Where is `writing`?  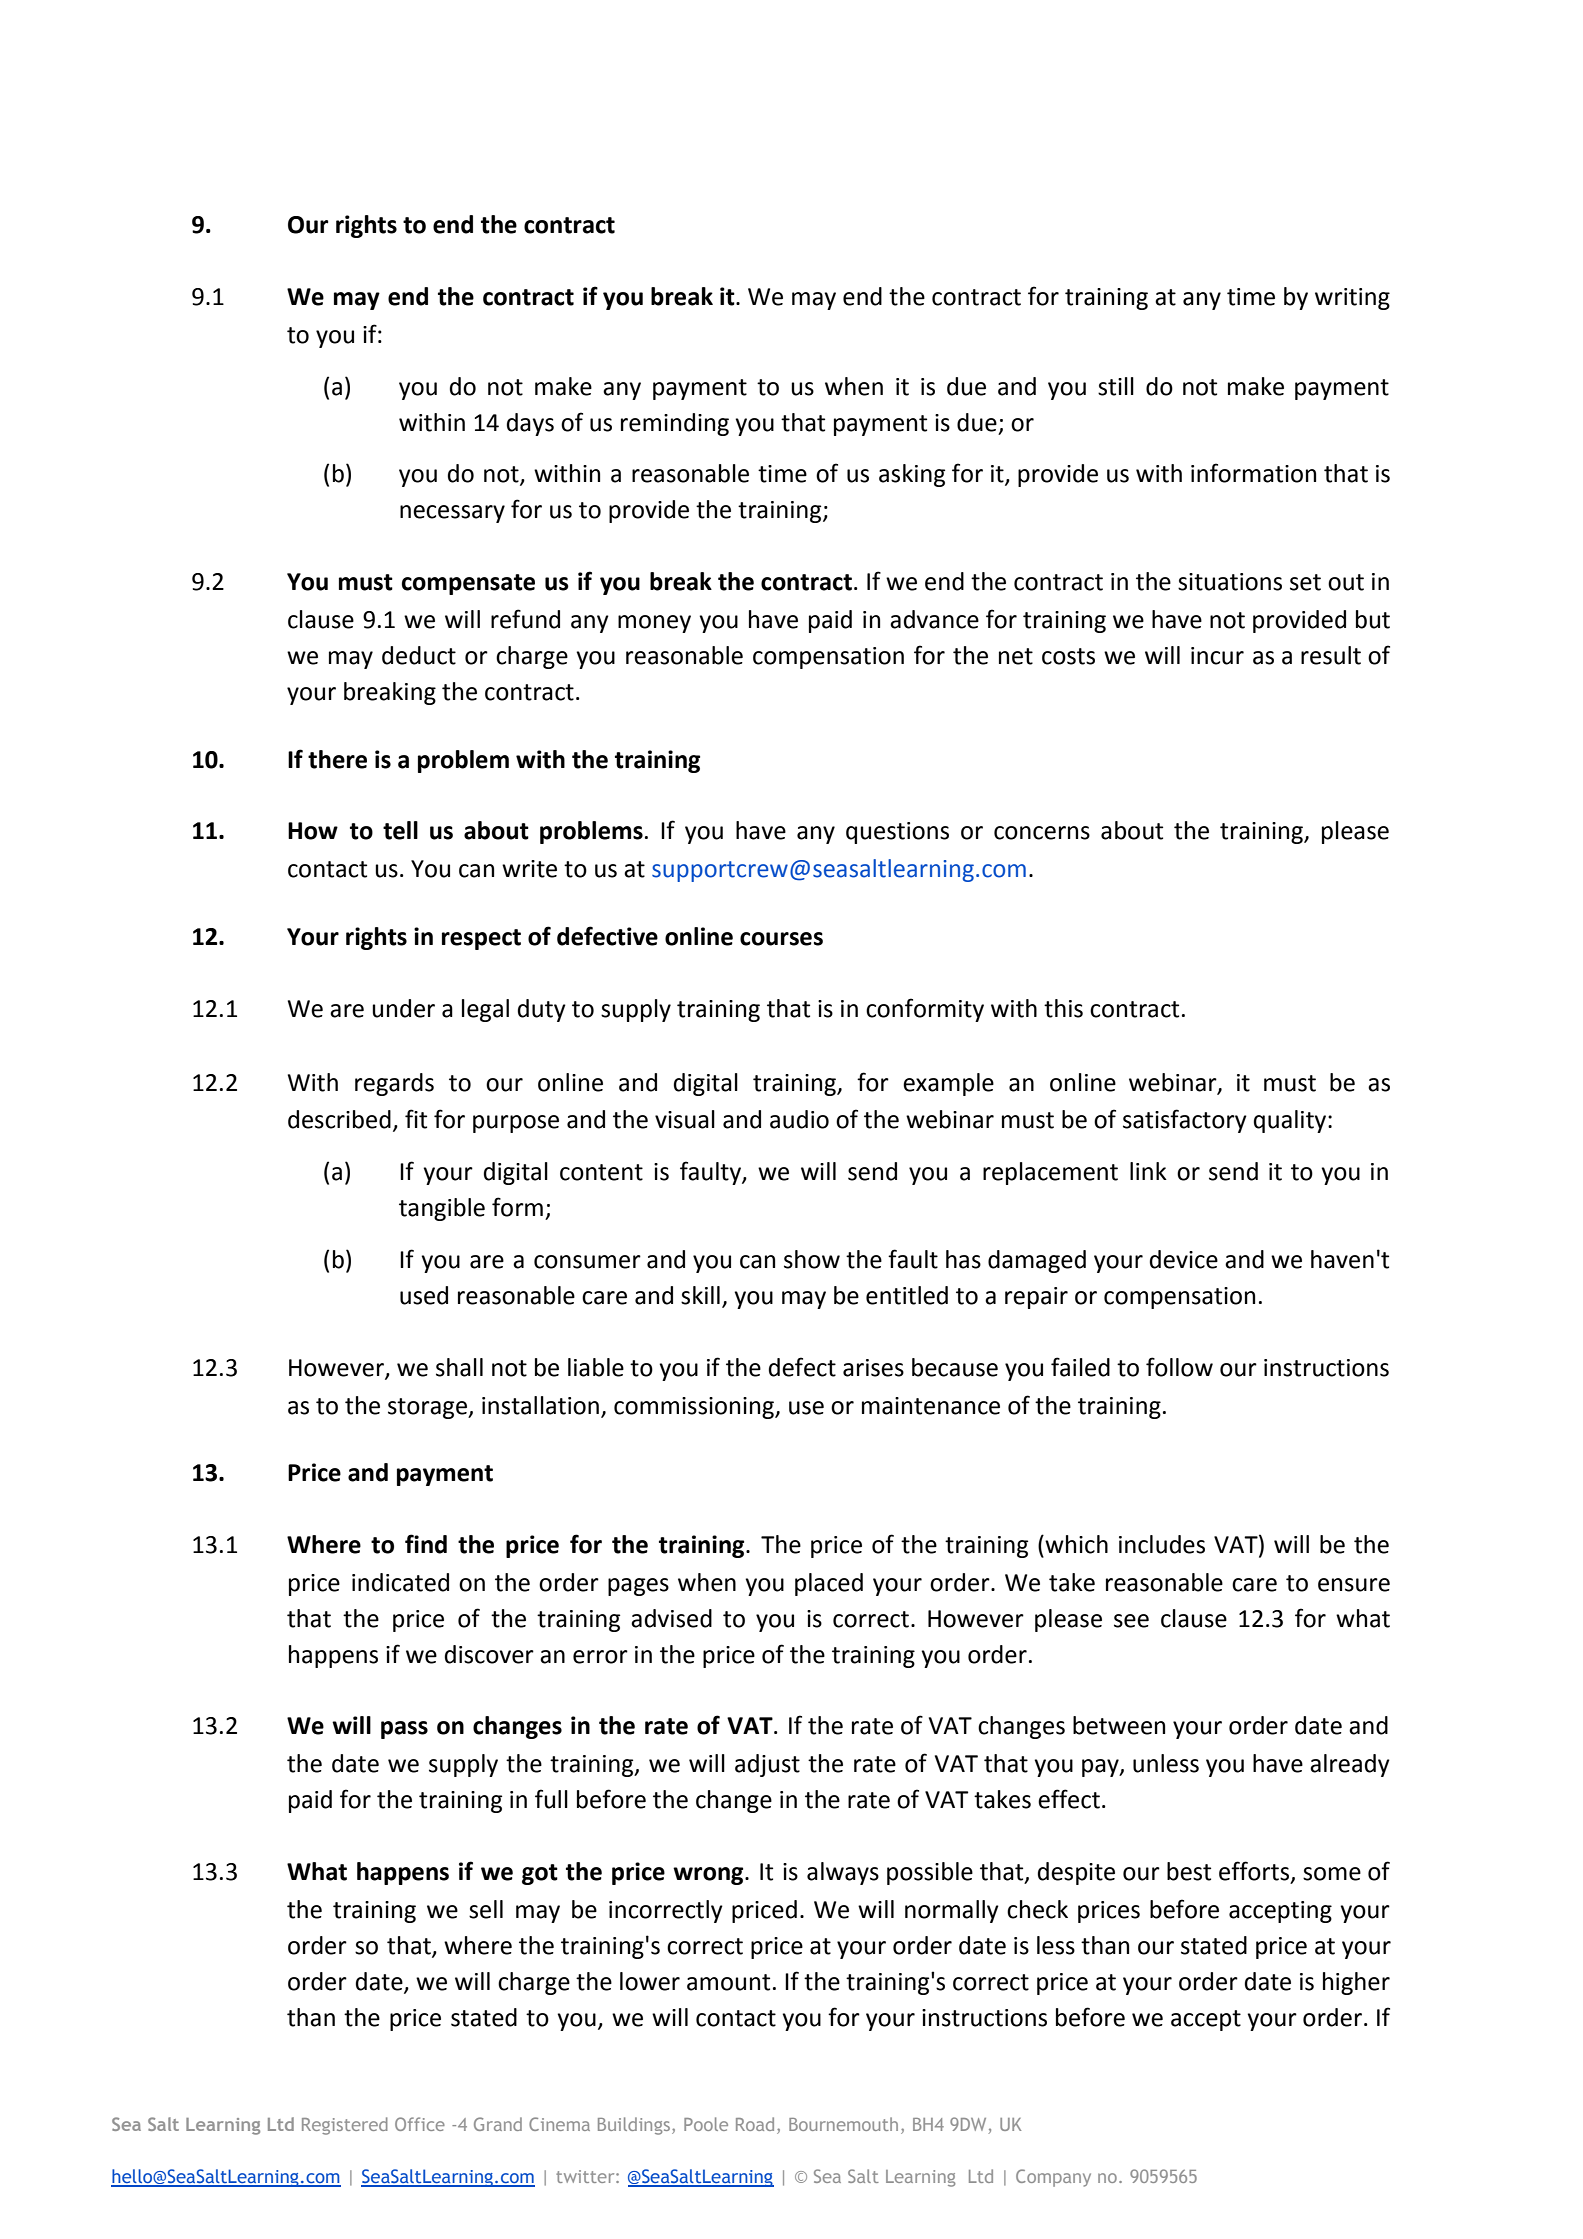
writing is located at coordinates (1352, 299).
